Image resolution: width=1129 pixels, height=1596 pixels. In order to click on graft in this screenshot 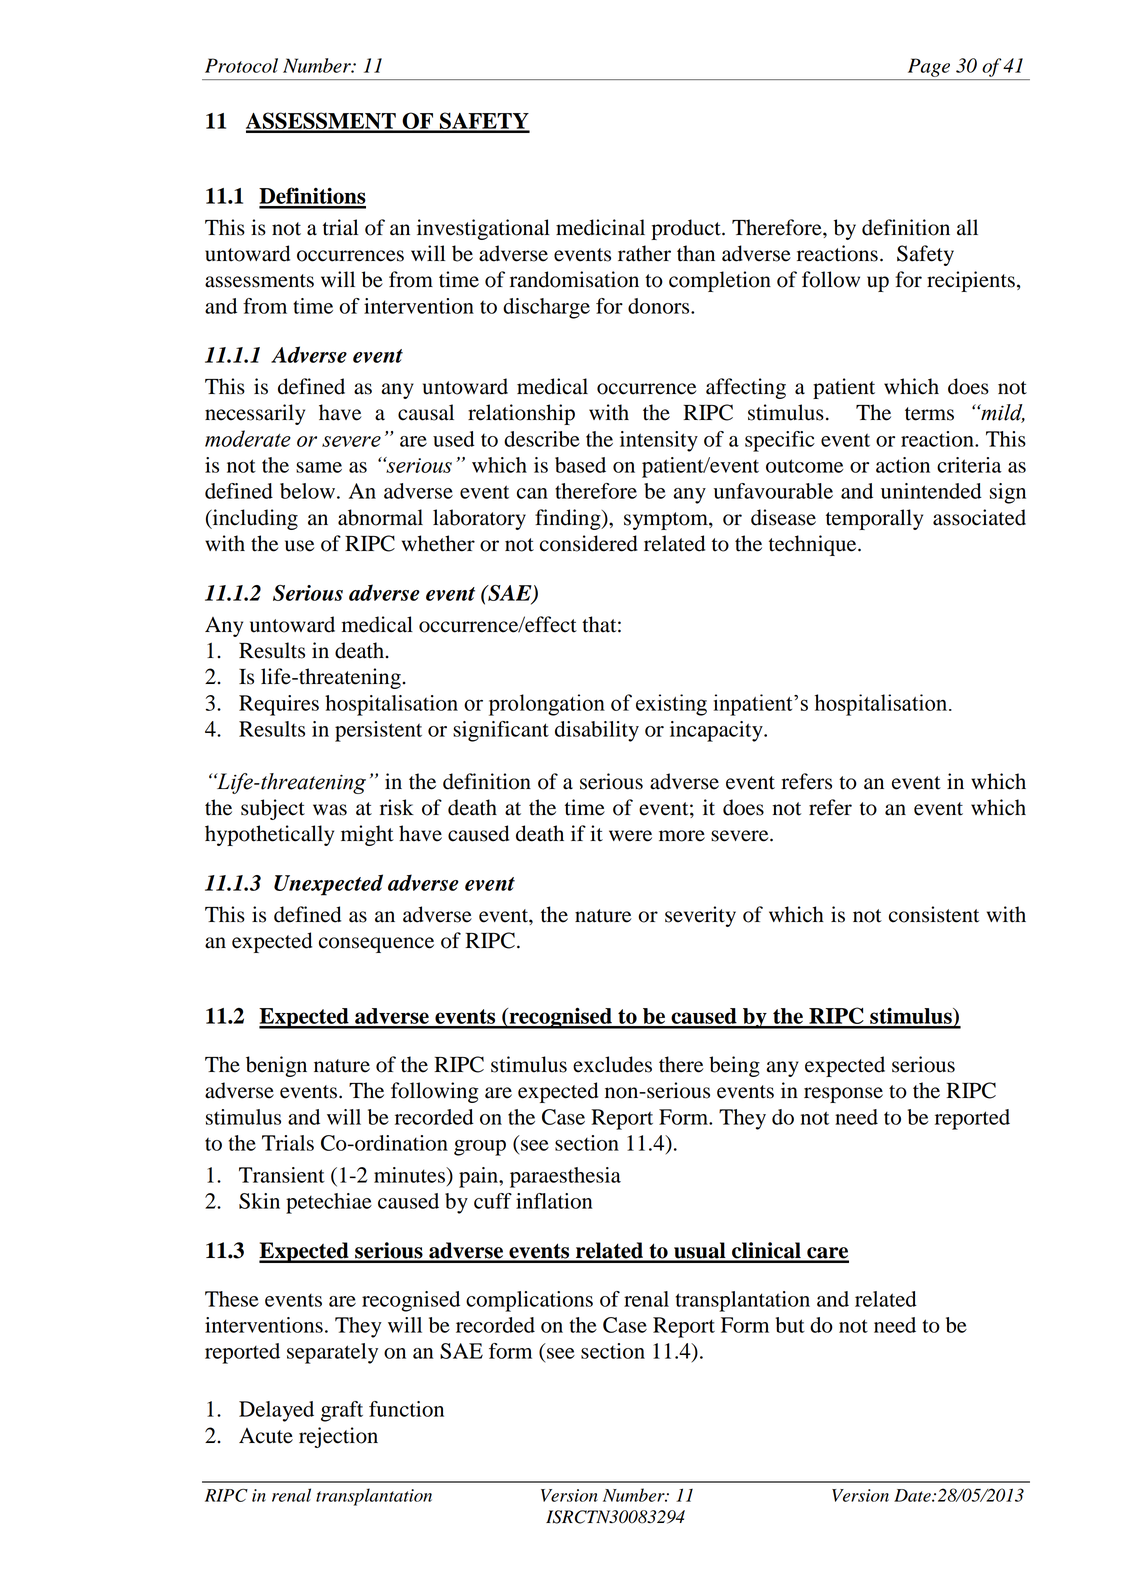, I will do `click(342, 1411)`.
